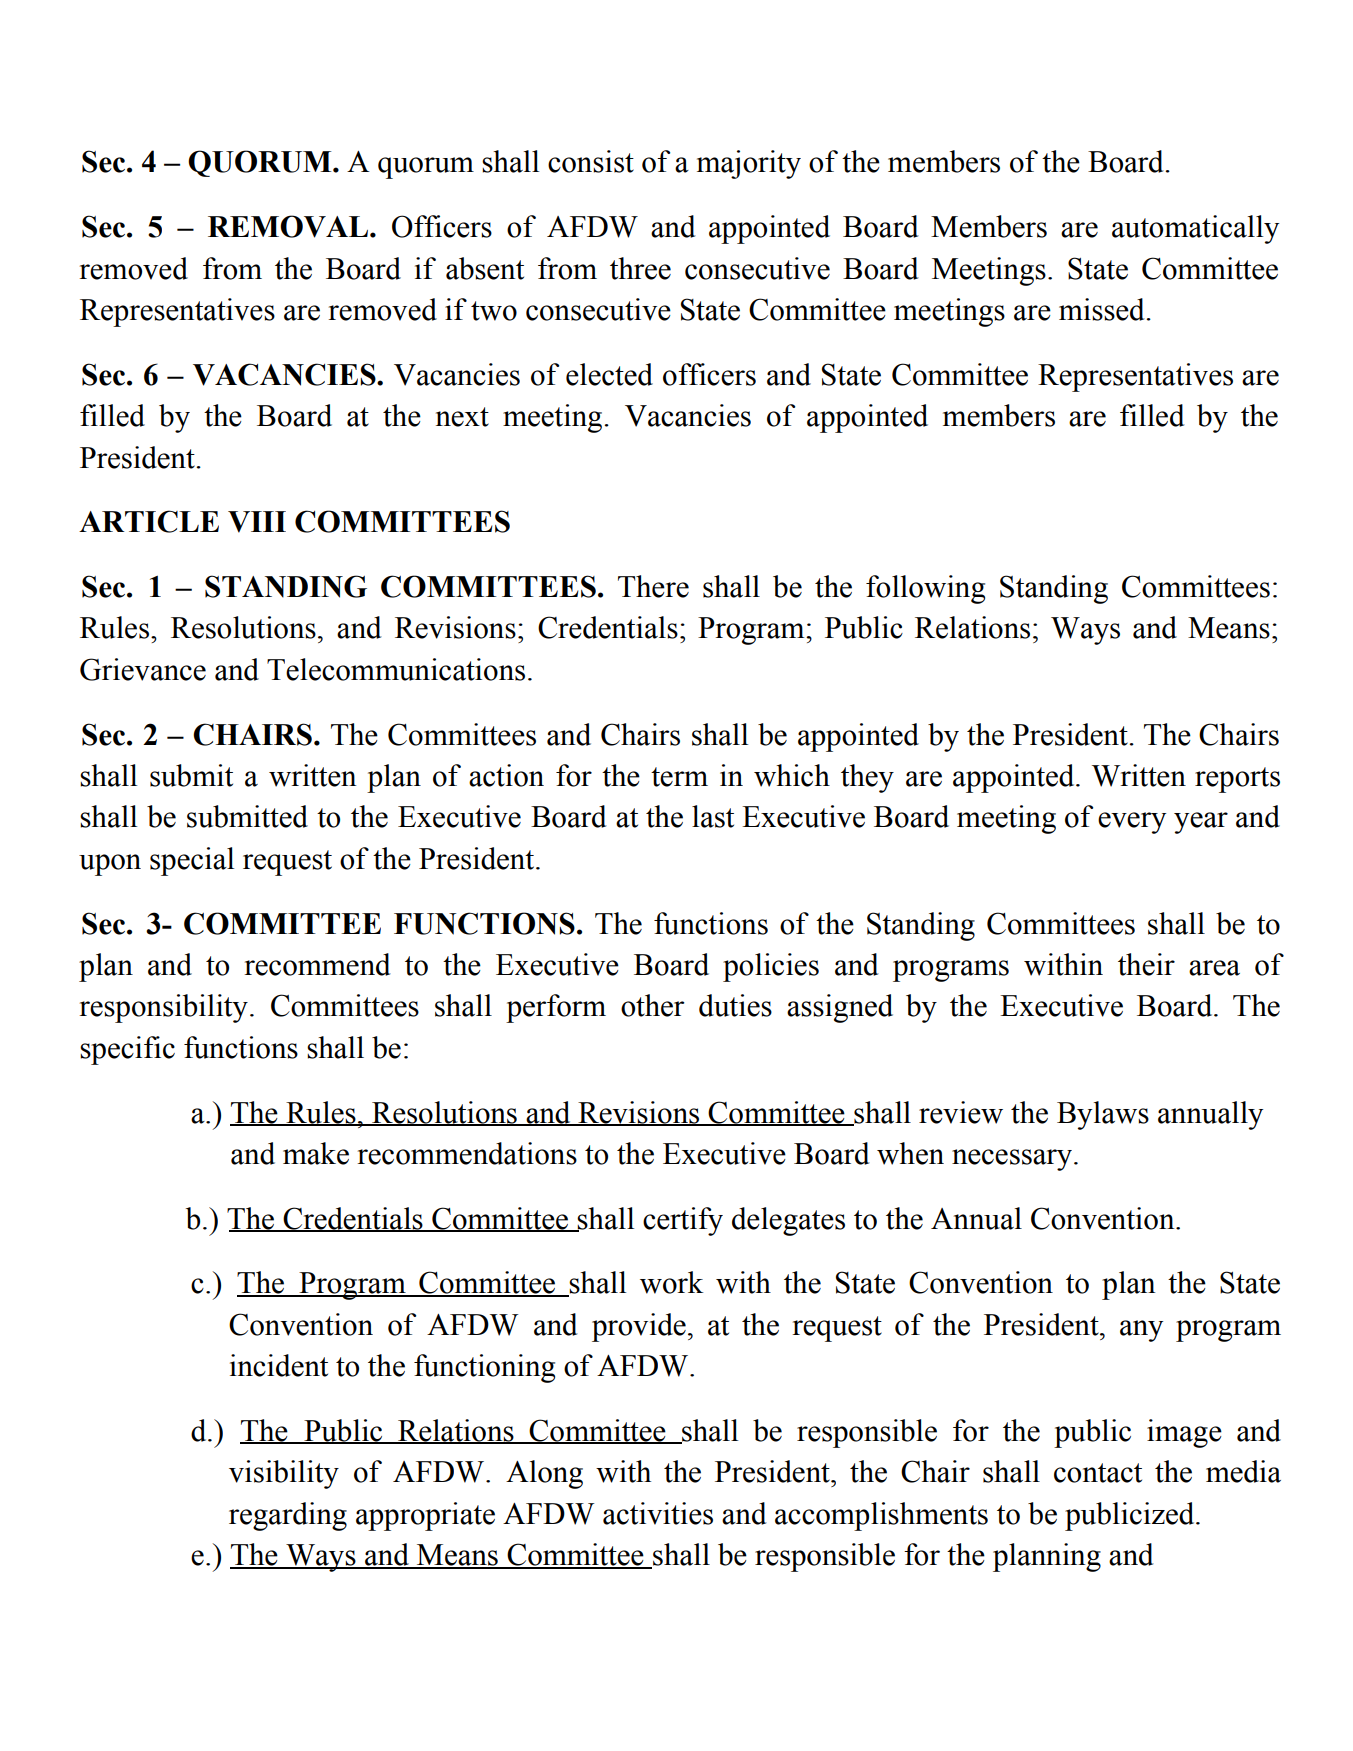  What do you see at coordinates (653, 586) in the page?
I see `There` at bounding box center [653, 586].
